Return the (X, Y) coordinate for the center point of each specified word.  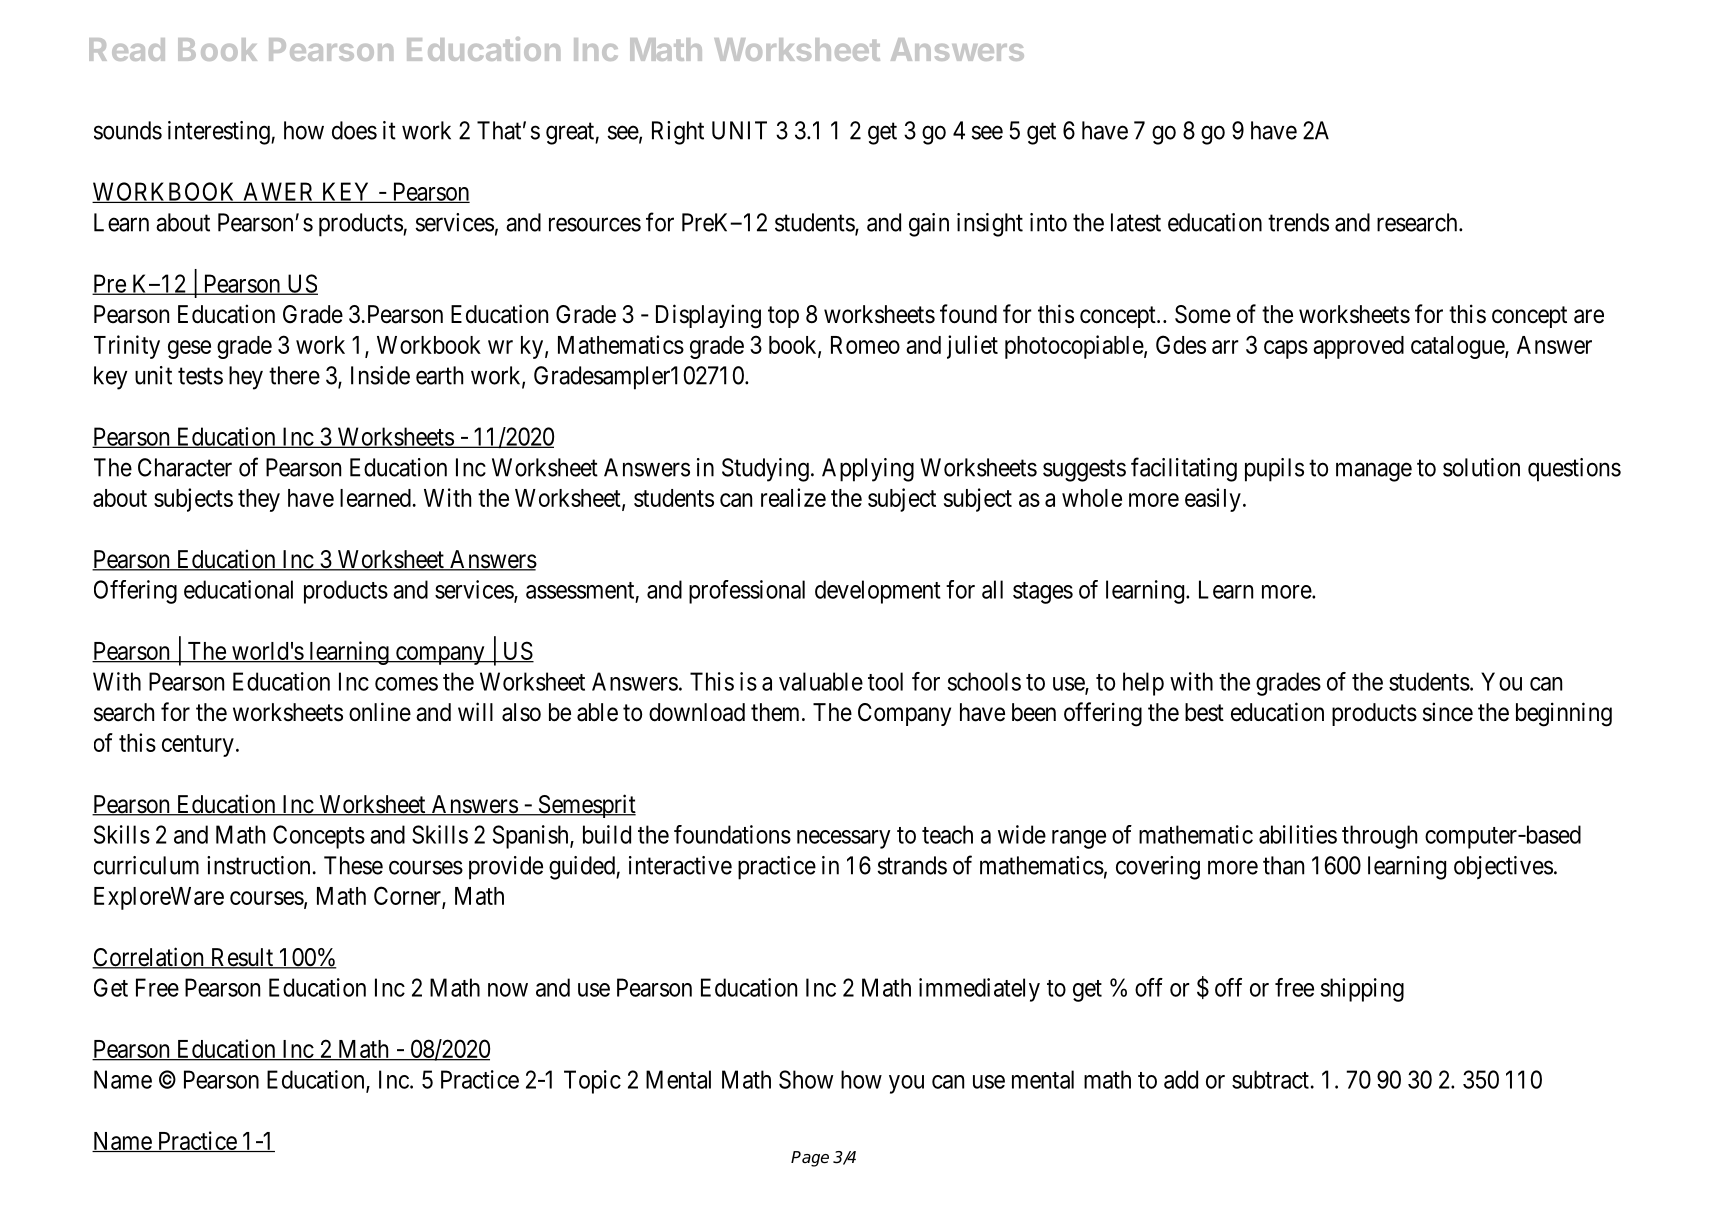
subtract (1270, 1079)
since (1448, 712)
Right (678, 133)
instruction (258, 865)
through (1379, 837)
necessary (844, 839)
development (878, 592)
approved (1358, 347)
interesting (220, 133)
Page (810, 1159)
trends (1298, 222)
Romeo (865, 345)
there (294, 375)
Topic (592, 1082)
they (259, 500)
